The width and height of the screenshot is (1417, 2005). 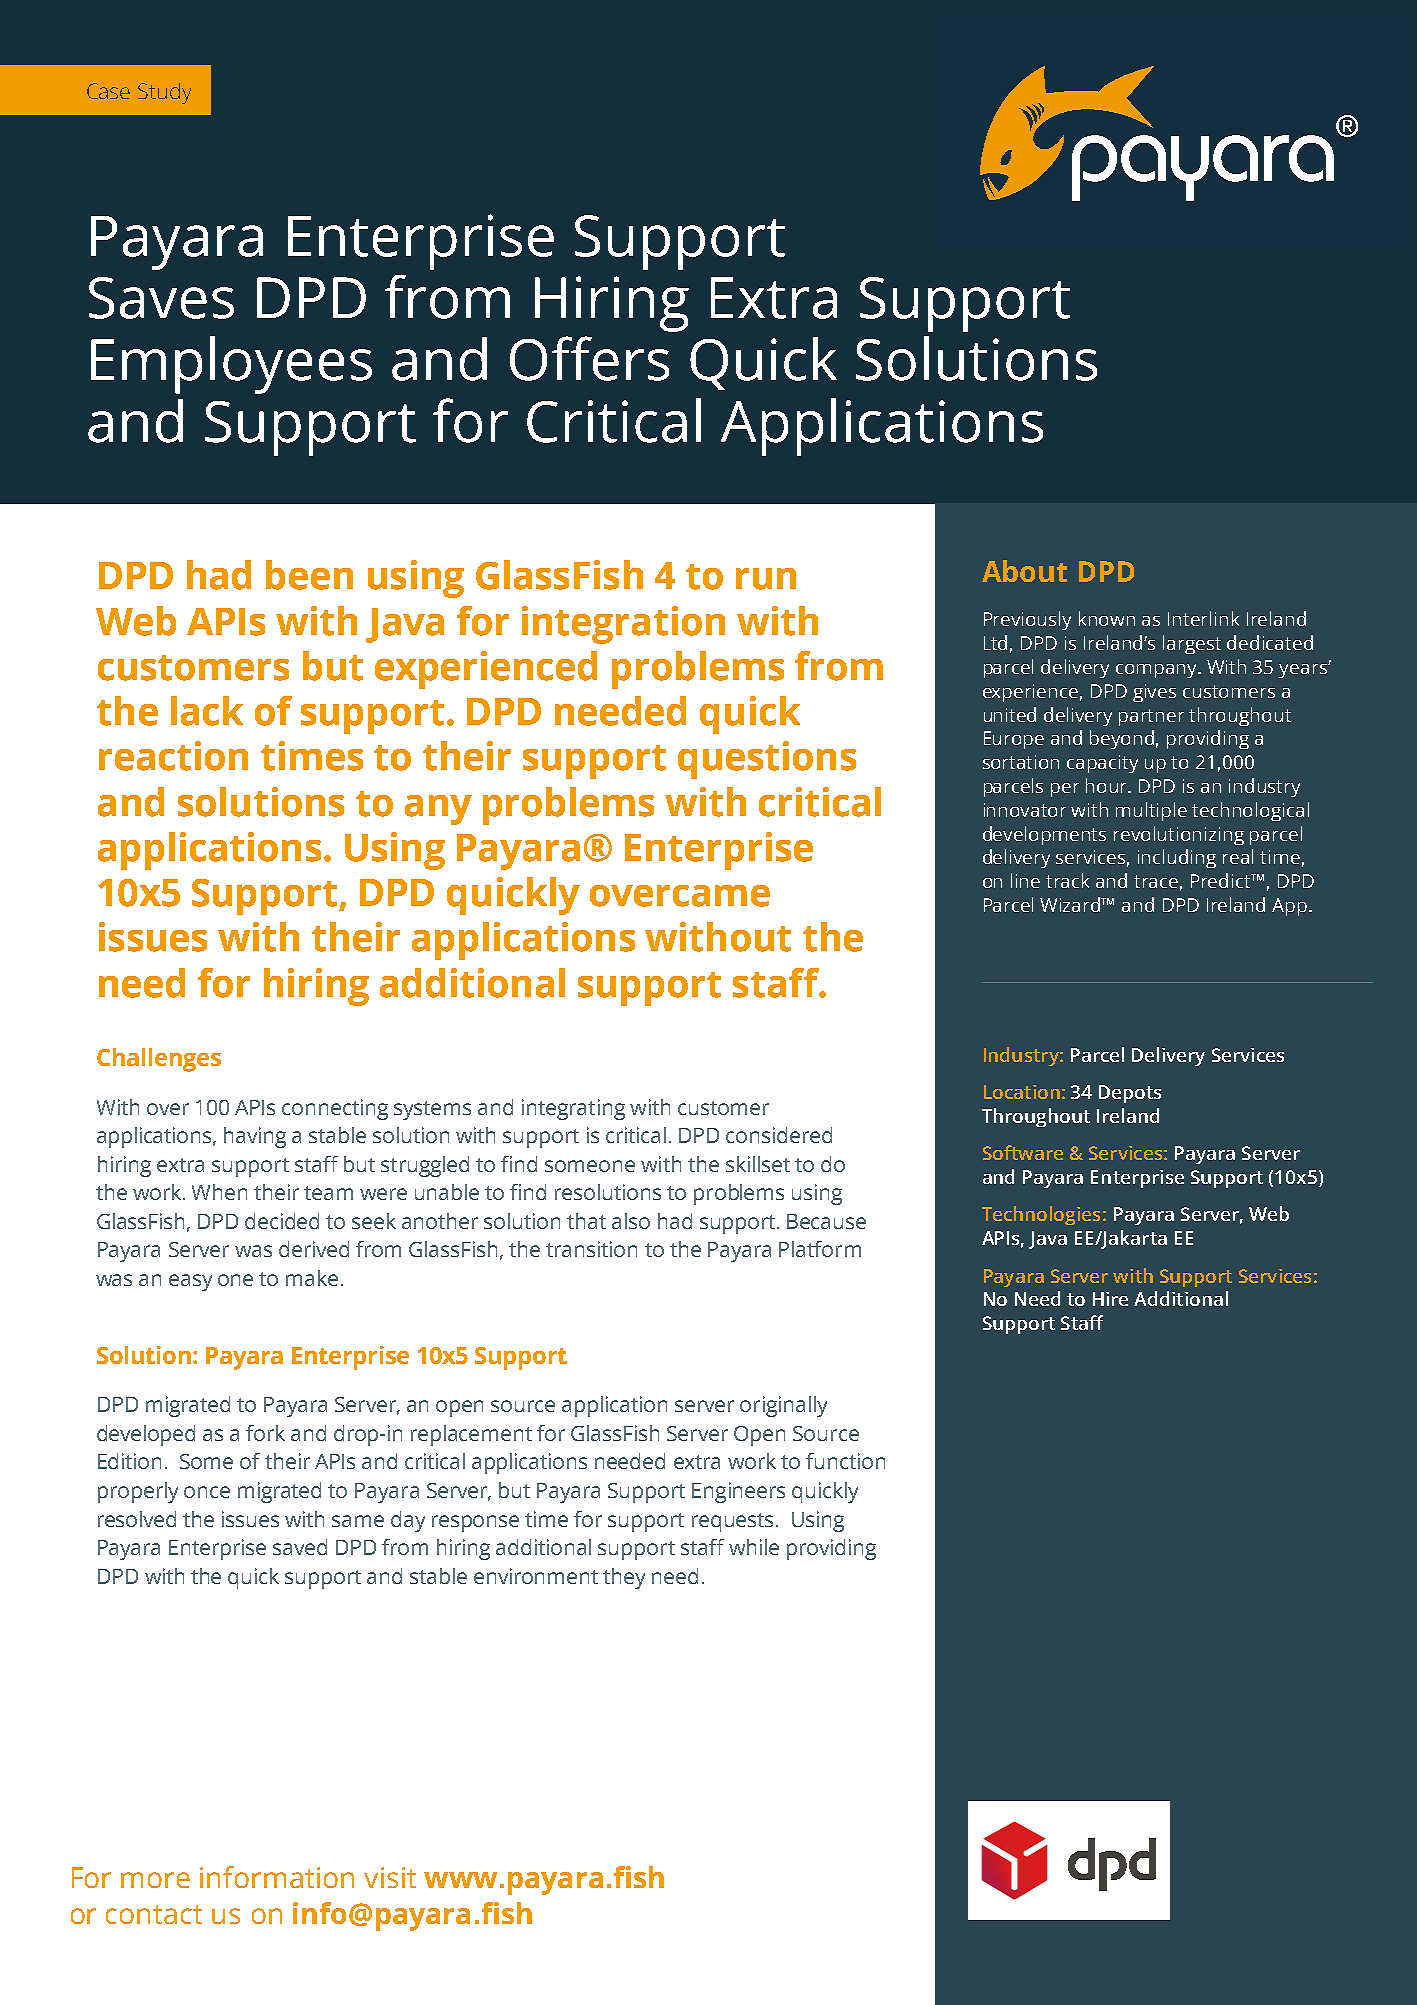 What do you see at coordinates (309, 575) in the screenshot?
I see `been` at bounding box center [309, 575].
